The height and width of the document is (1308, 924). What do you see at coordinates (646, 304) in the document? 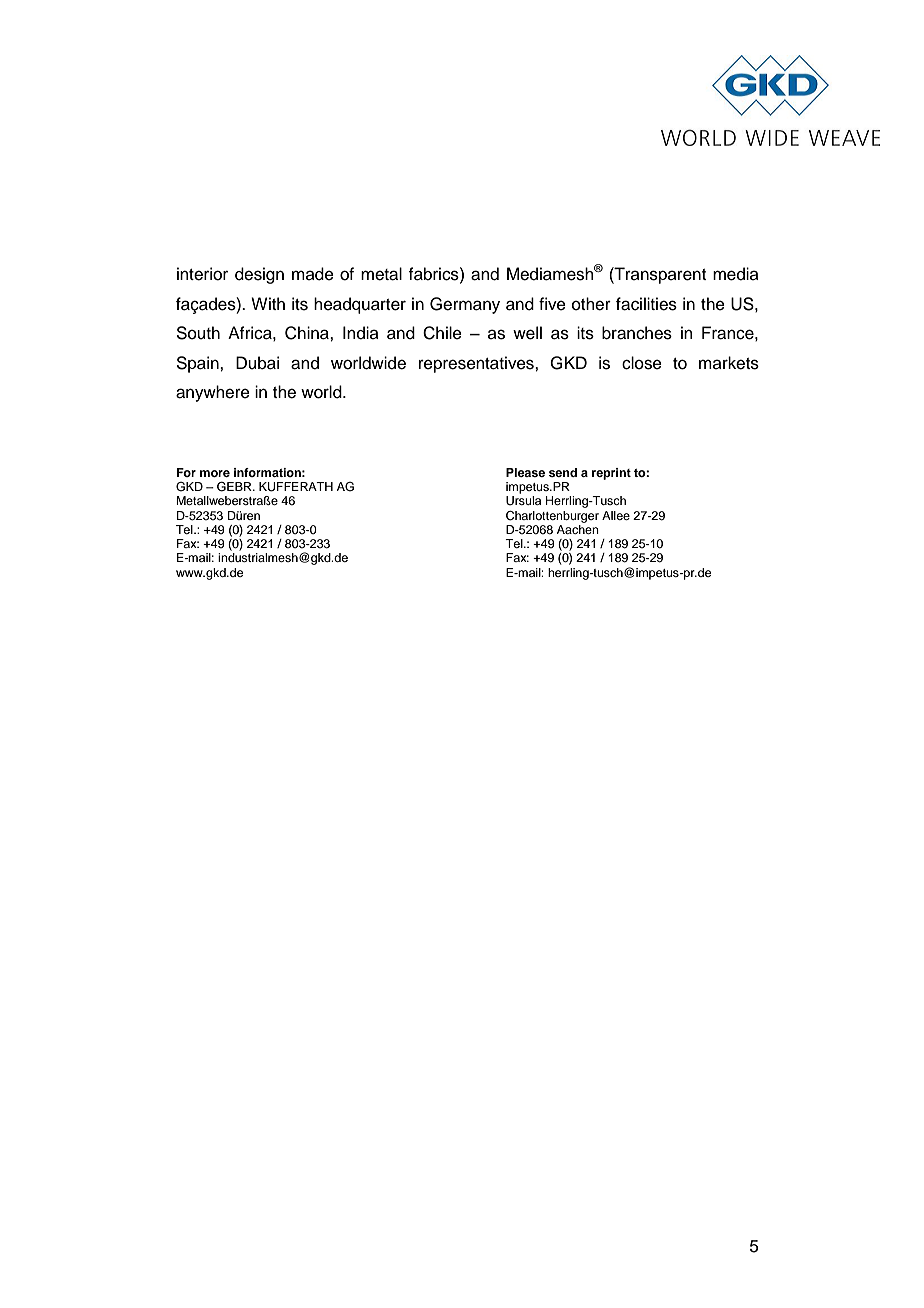
I see `facilities` at bounding box center [646, 304].
